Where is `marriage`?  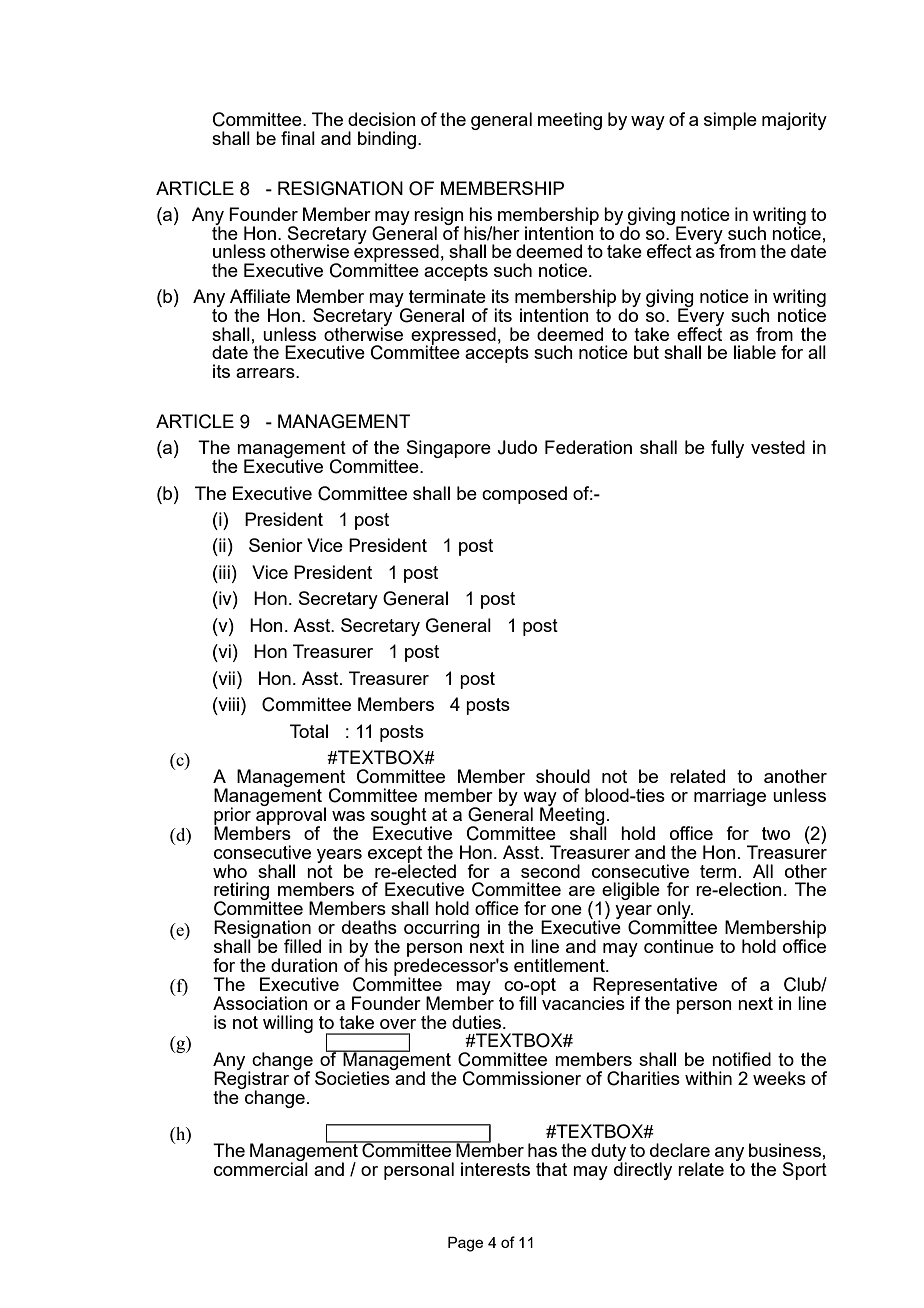 marriage is located at coordinates (730, 797).
